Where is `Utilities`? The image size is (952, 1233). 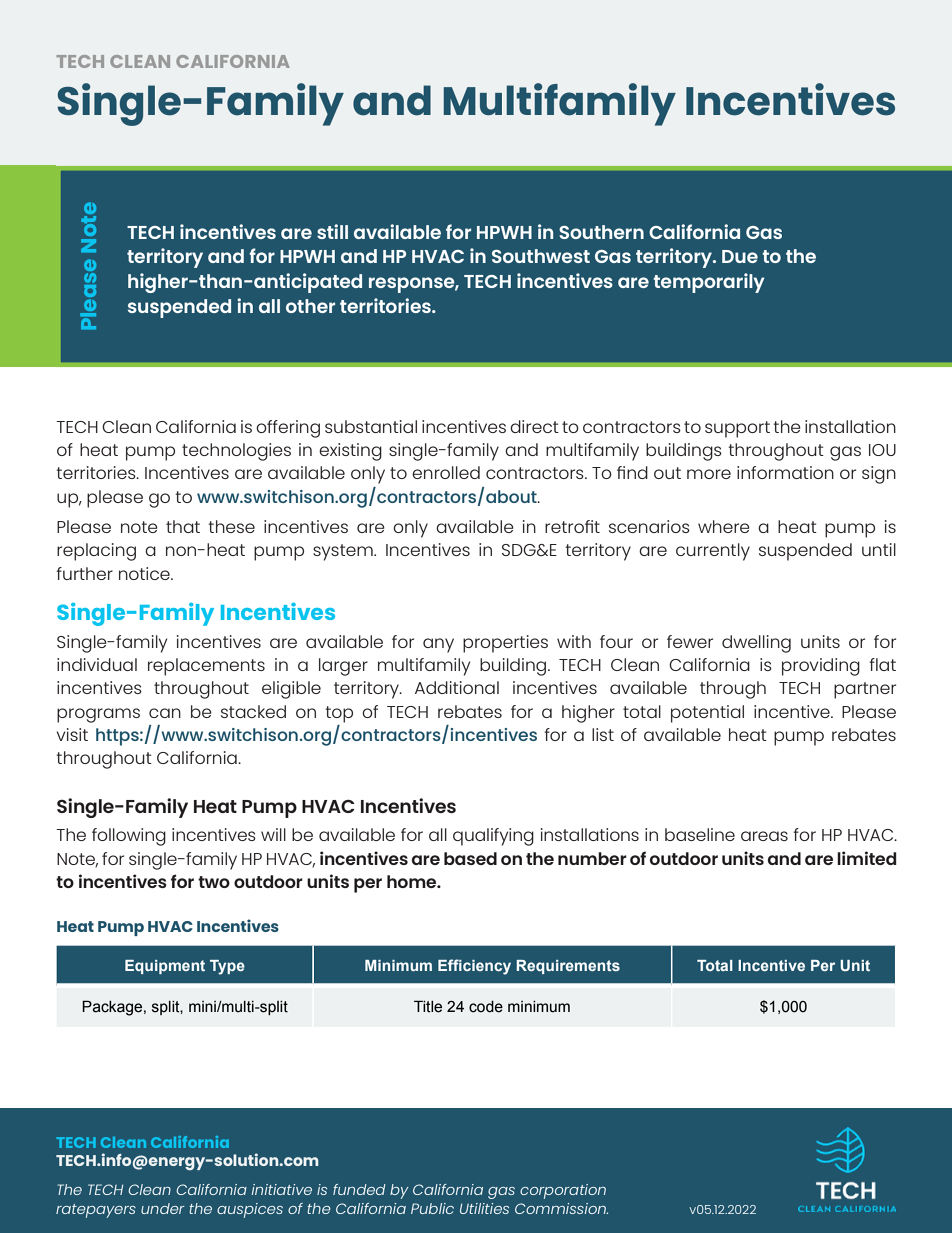
Utilities is located at coordinates (484, 1208).
